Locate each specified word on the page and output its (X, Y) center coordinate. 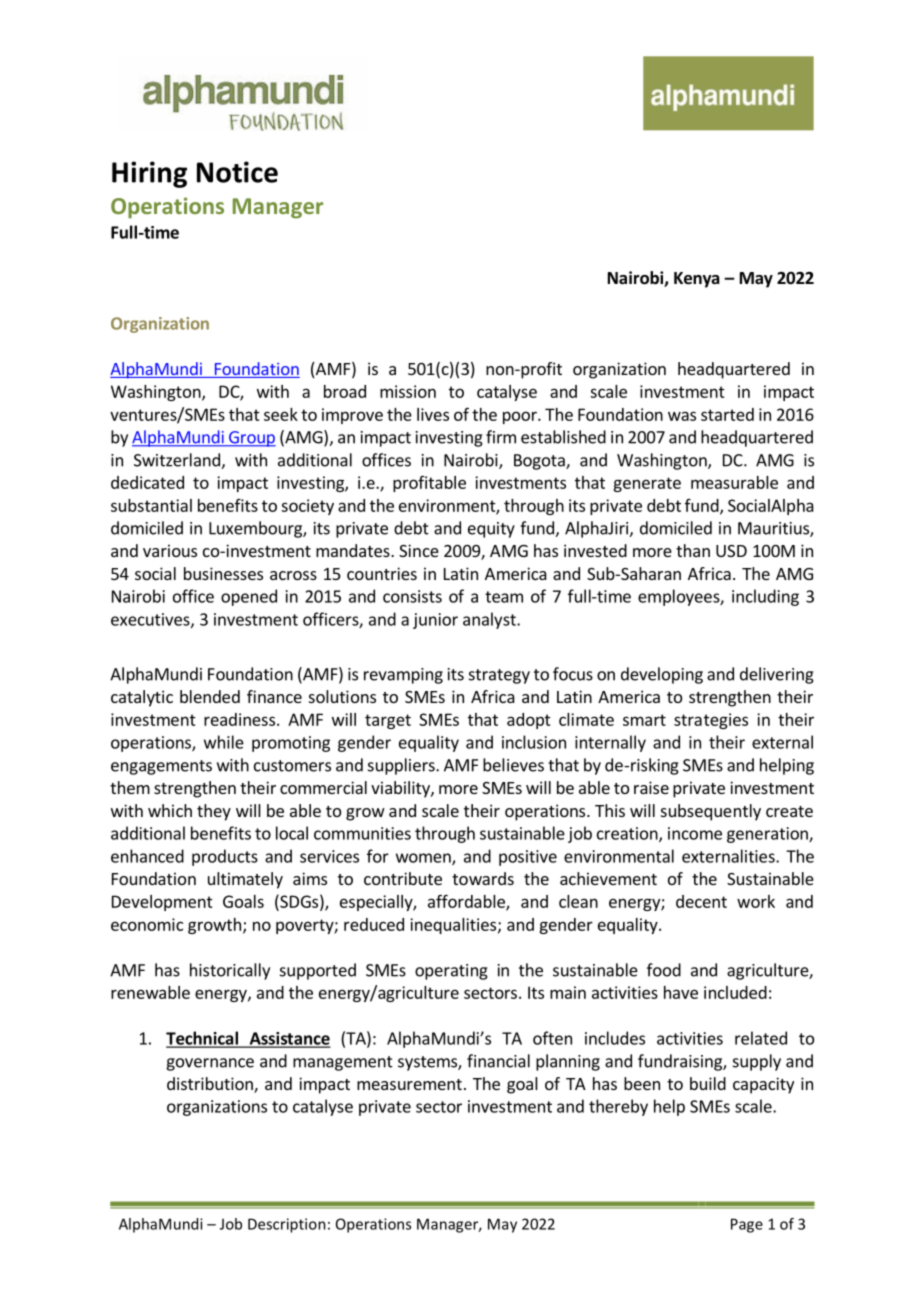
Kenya (697, 280)
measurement (409, 1084)
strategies (711, 721)
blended (210, 696)
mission (408, 391)
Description (287, 1225)
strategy (499, 676)
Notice (237, 172)
